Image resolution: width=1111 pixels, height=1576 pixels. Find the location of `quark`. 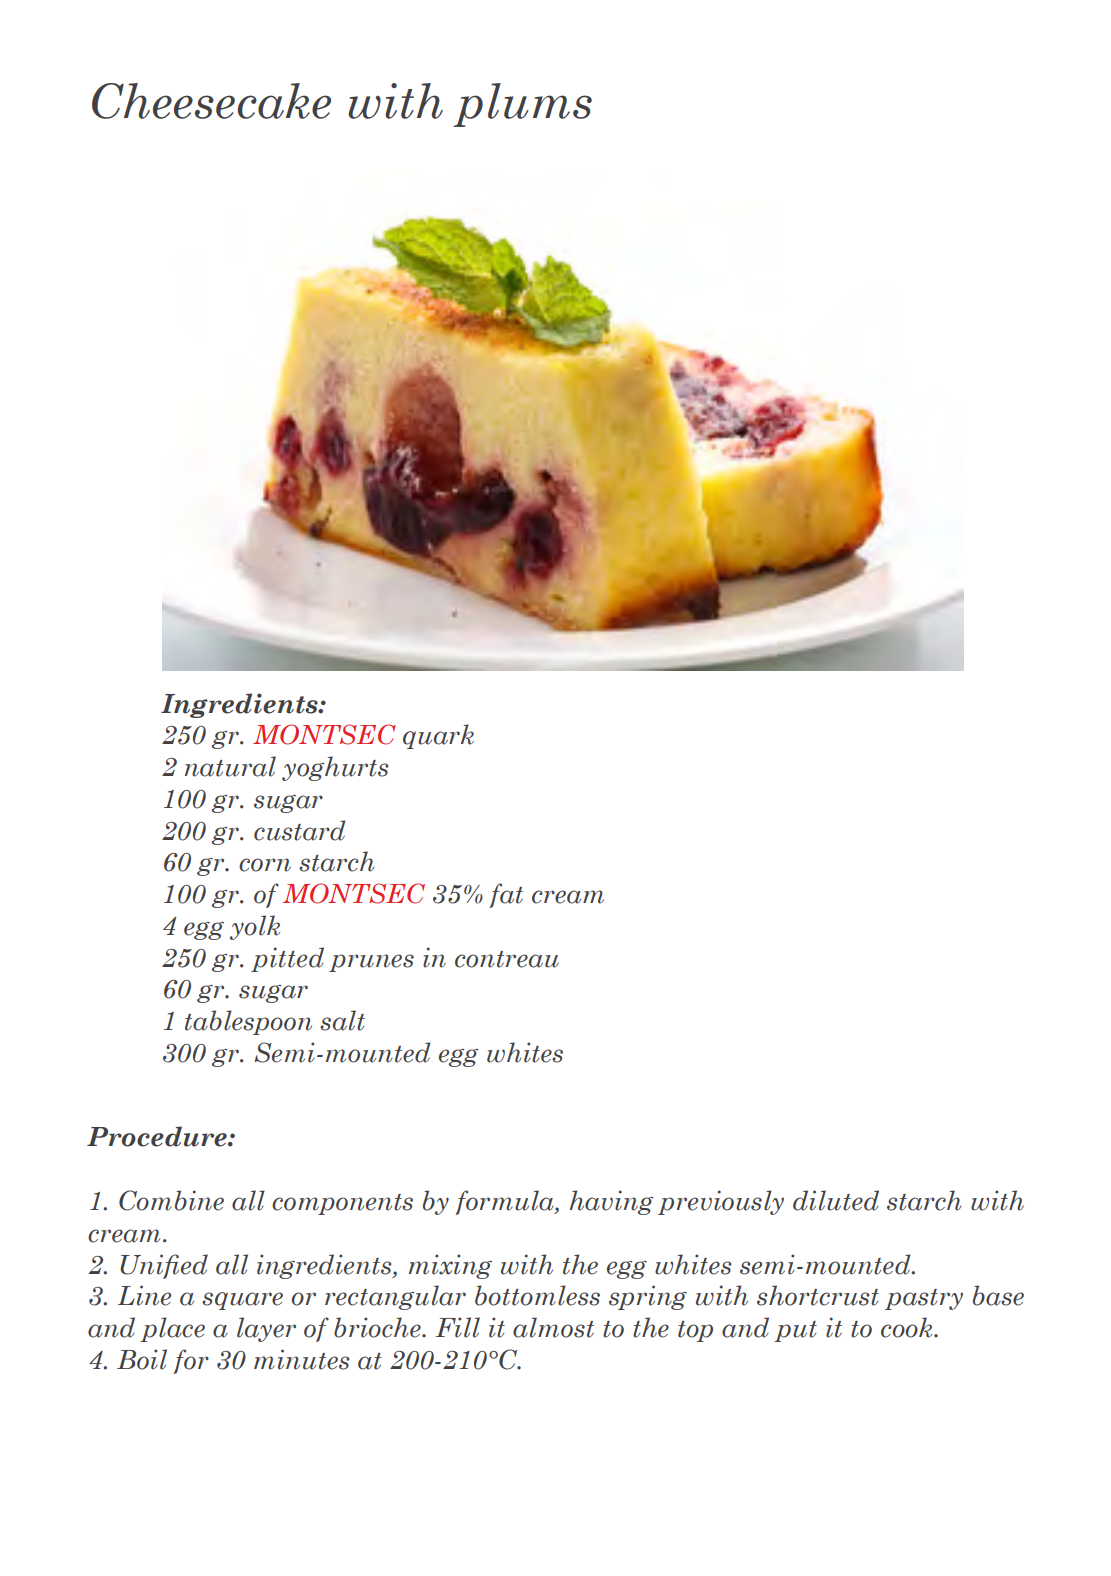

quark is located at coordinates (438, 736).
